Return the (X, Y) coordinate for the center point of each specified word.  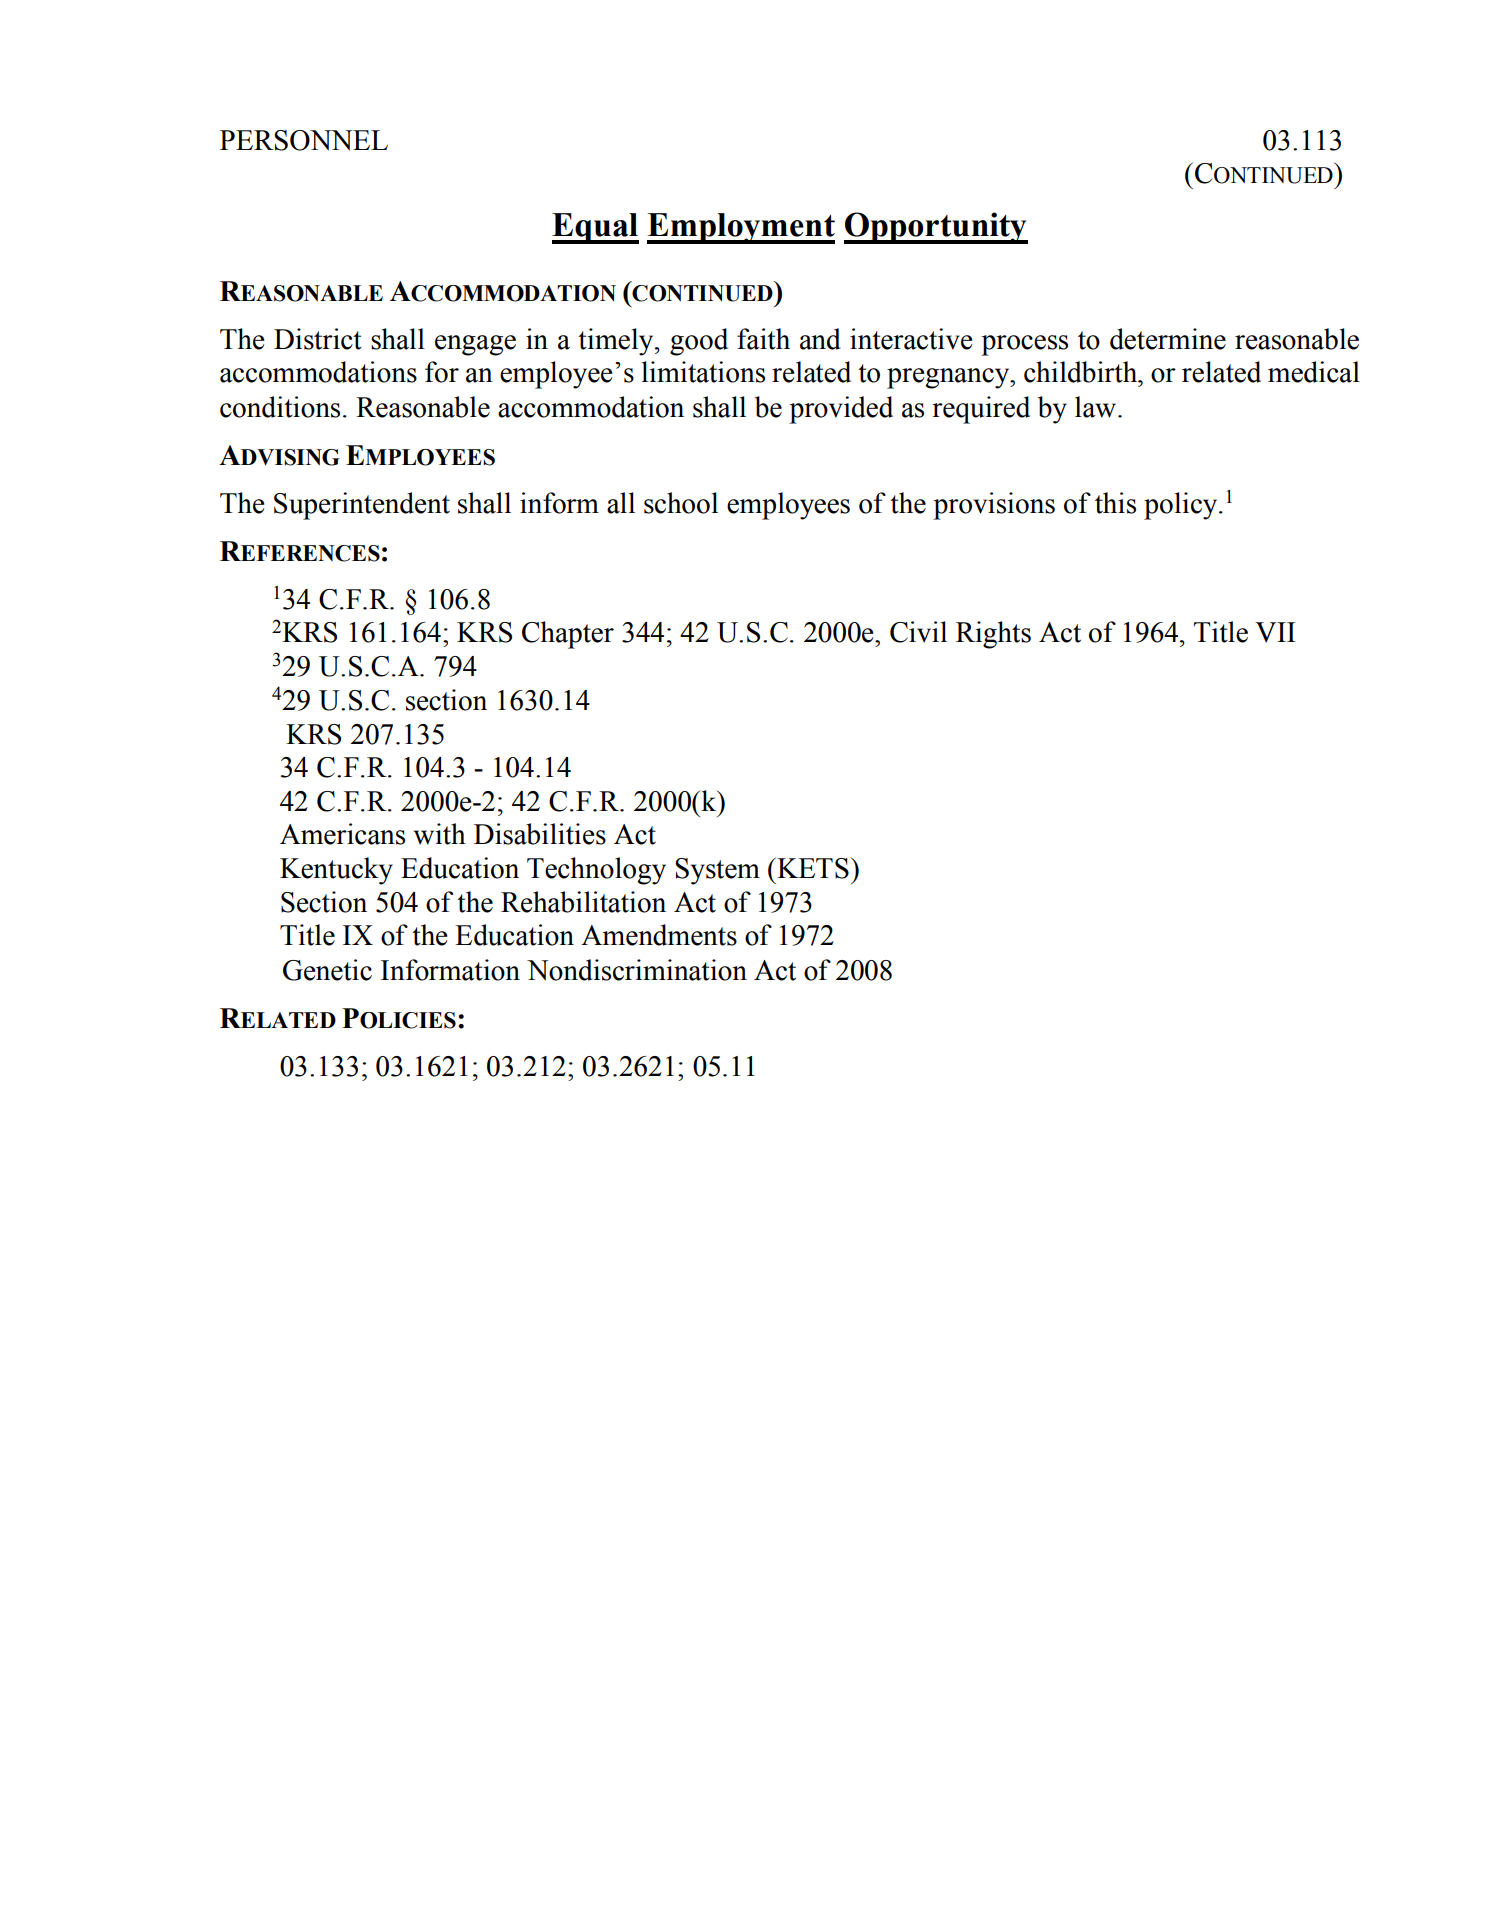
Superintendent (362, 506)
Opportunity (936, 228)
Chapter (568, 635)
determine (1168, 339)
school (681, 503)
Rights (993, 635)
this (1115, 503)
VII (1275, 632)
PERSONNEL (304, 140)
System (717, 871)
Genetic (327, 970)
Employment (741, 228)
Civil (918, 632)
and (820, 339)
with (440, 834)
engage (475, 345)
